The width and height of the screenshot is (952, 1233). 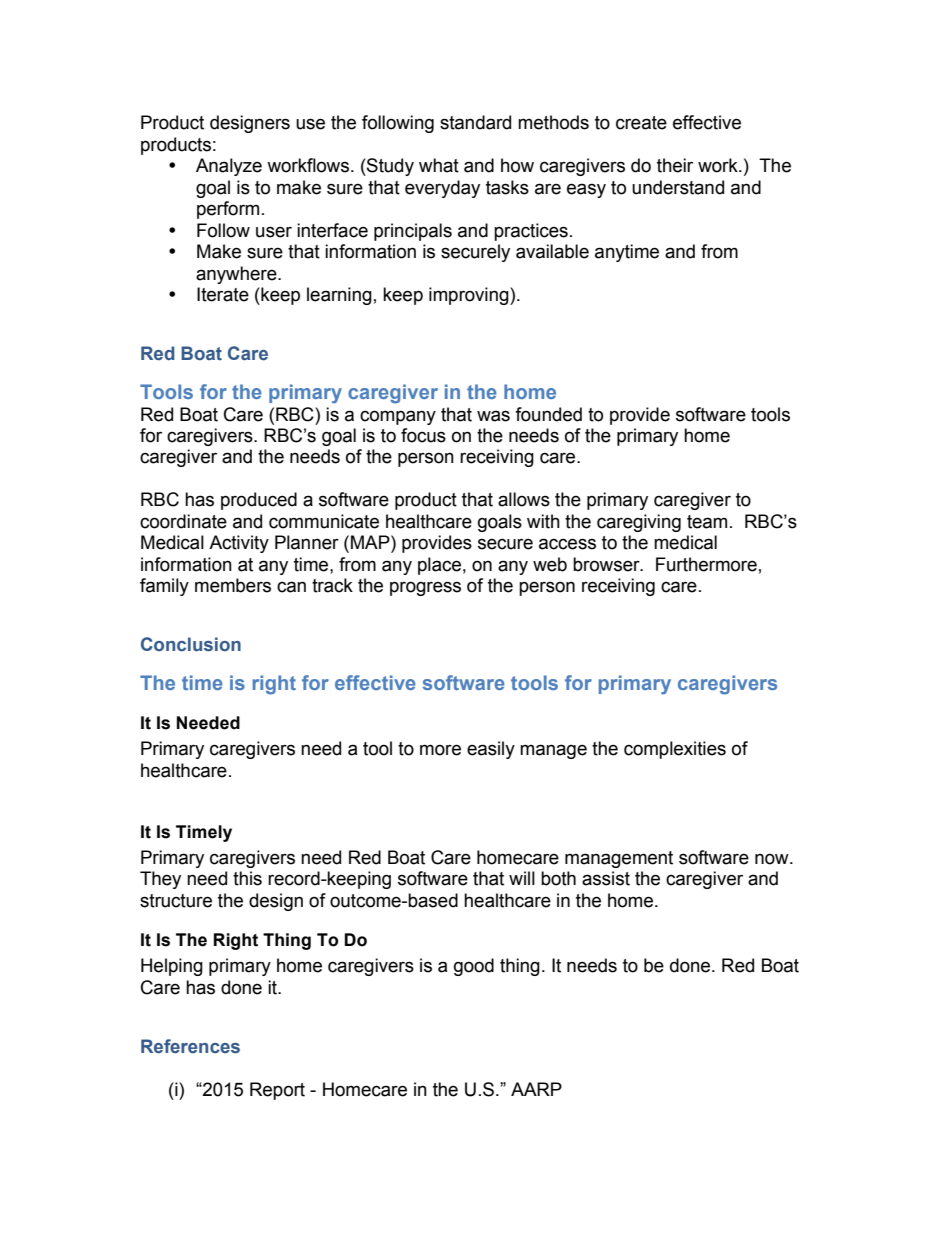 I want to click on will, so click(x=522, y=878).
